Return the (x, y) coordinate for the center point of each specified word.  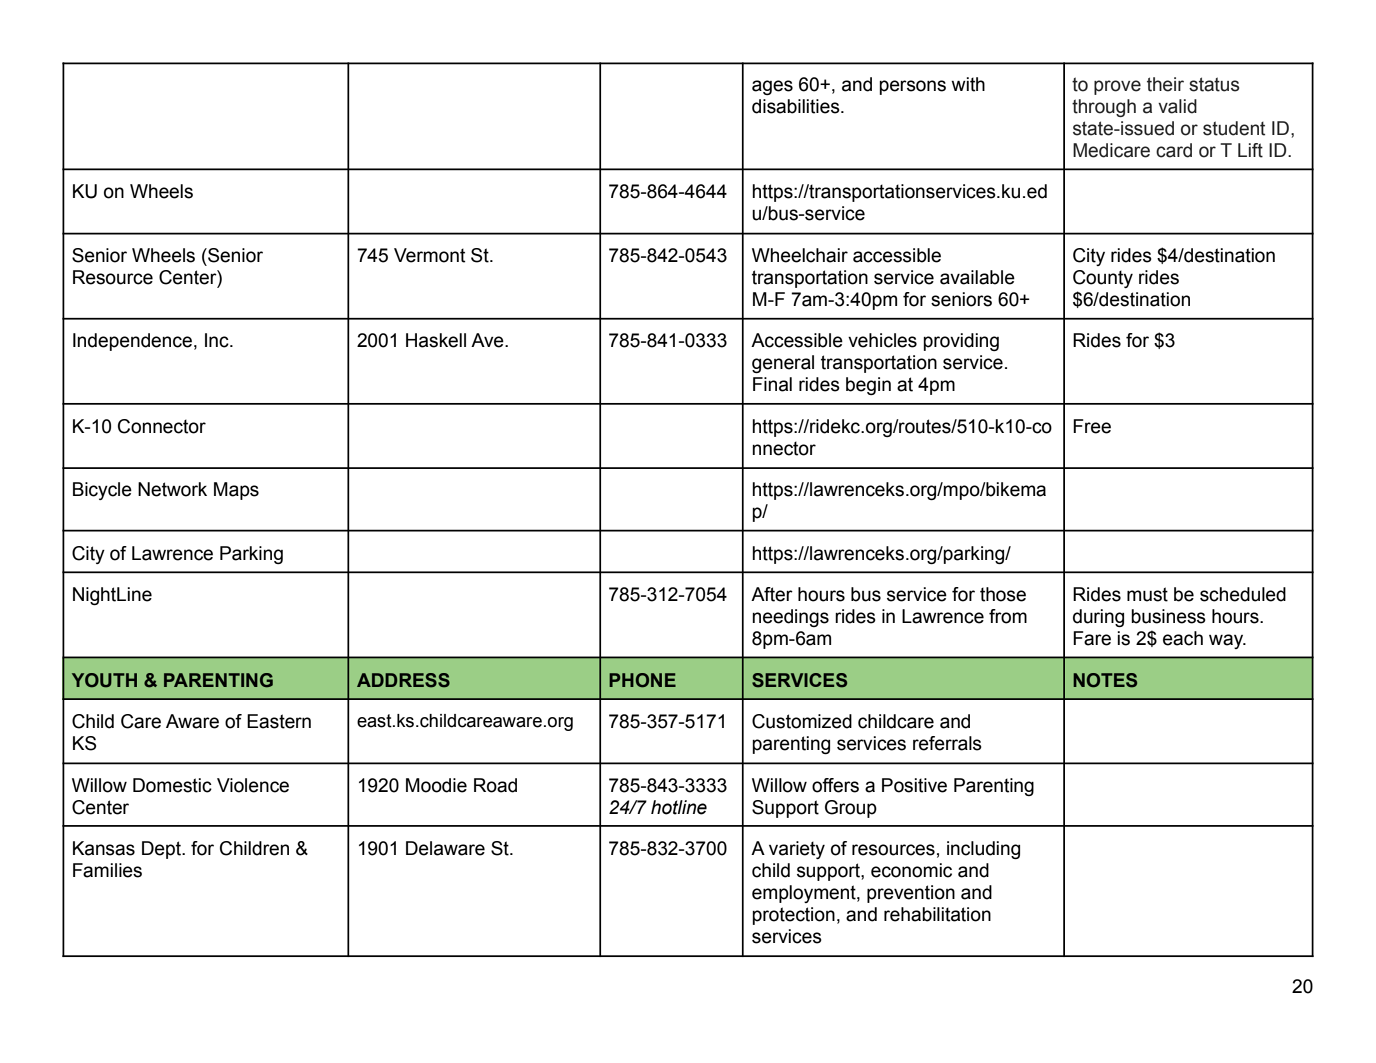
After (772, 594)
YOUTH (104, 680)
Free (1092, 426)
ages (772, 87)
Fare (1092, 638)
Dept (162, 850)
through (1104, 108)
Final (772, 384)
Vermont (429, 255)
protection (793, 916)
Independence (132, 342)
